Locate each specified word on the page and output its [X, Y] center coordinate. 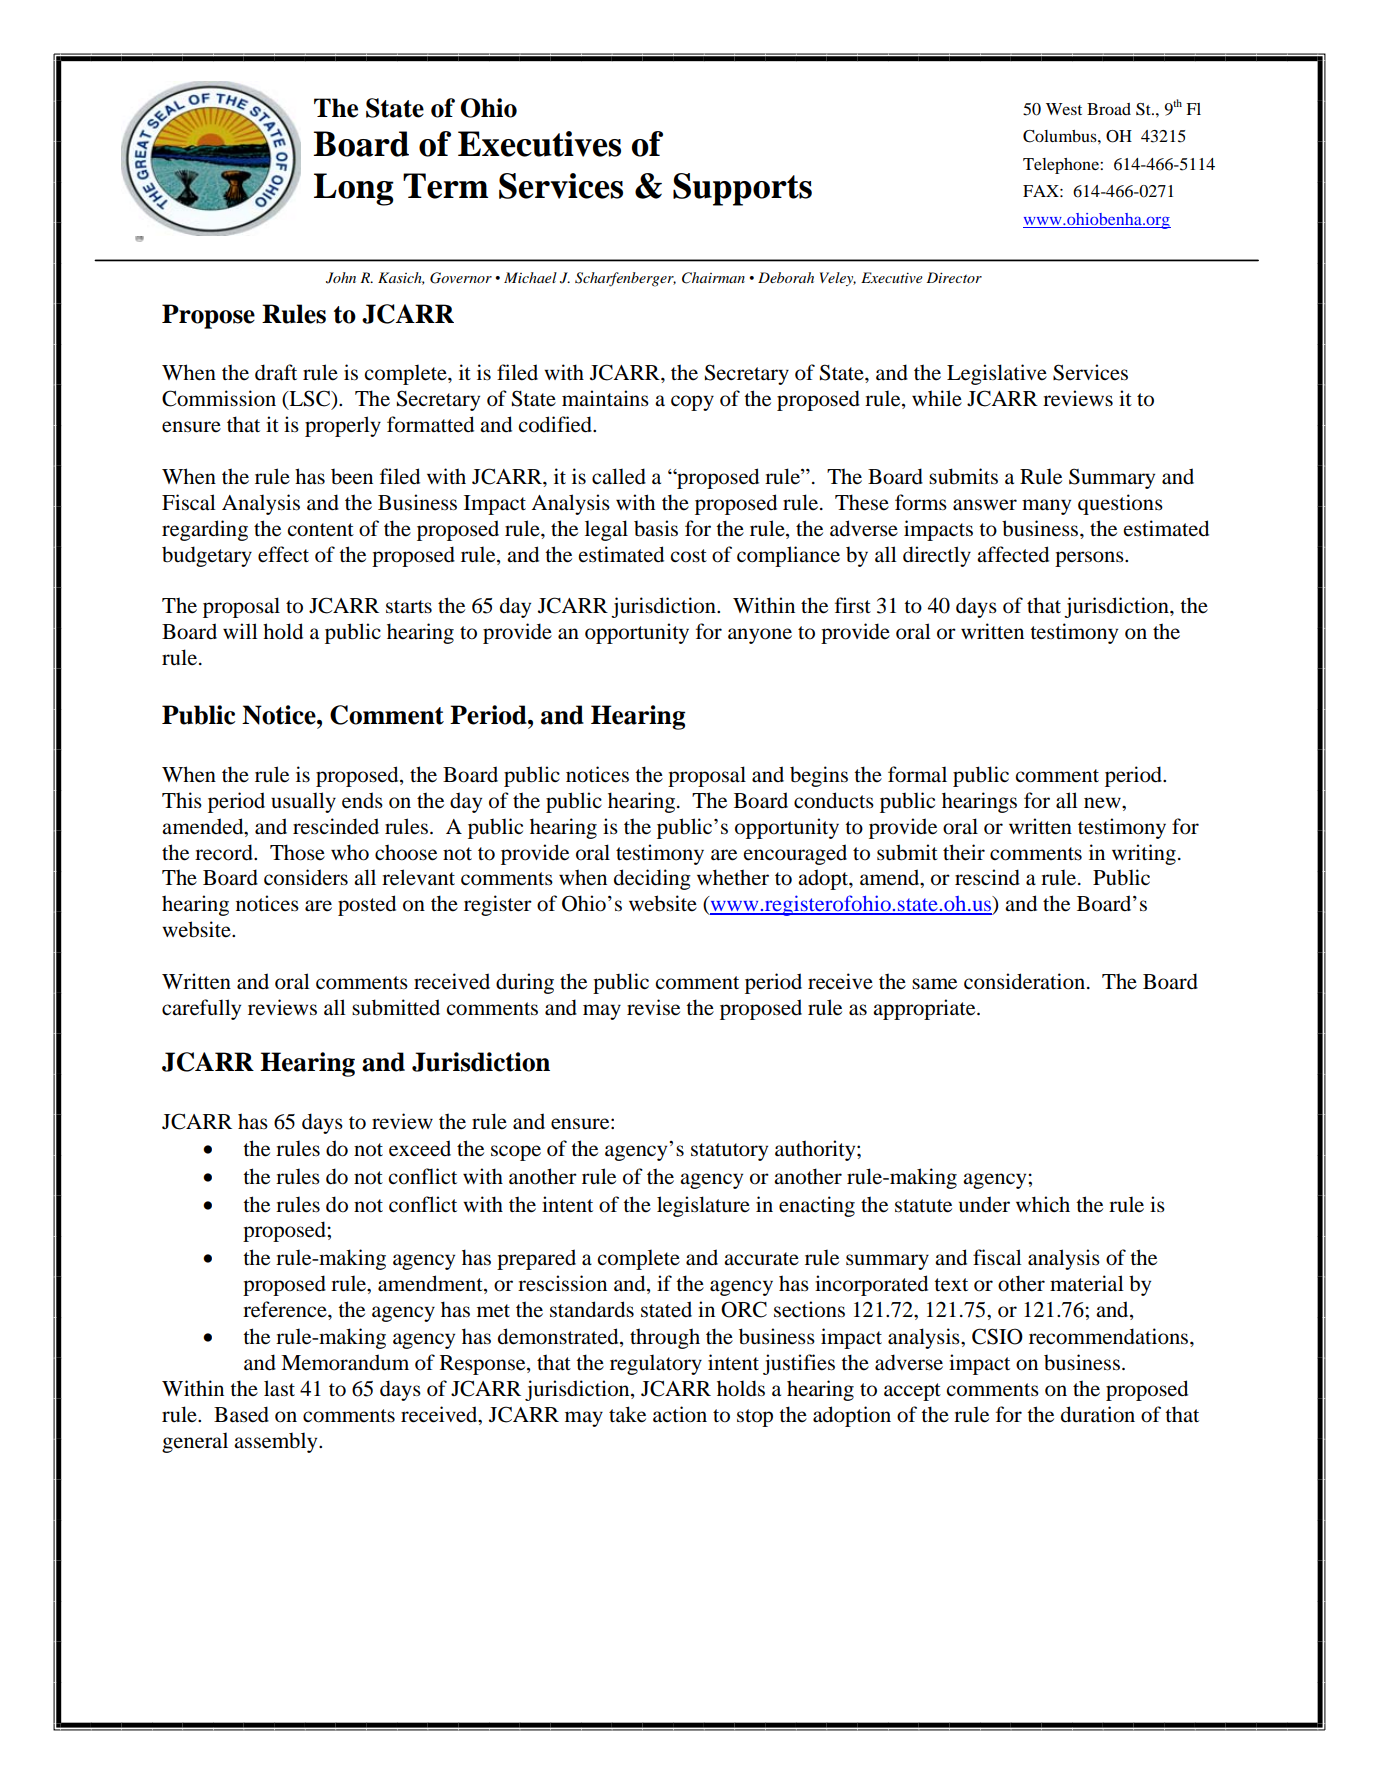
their [964, 852]
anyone [760, 636]
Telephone [1062, 166]
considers [306, 877]
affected [1013, 554]
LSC [310, 399]
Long [354, 189]
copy [692, 403]
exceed [420, 1148]
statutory [729, 1152]
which [1043, 1204]
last [279, 1388]
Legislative [997, 374]
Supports [742, 189]
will [240, 631]
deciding [652, 879]
